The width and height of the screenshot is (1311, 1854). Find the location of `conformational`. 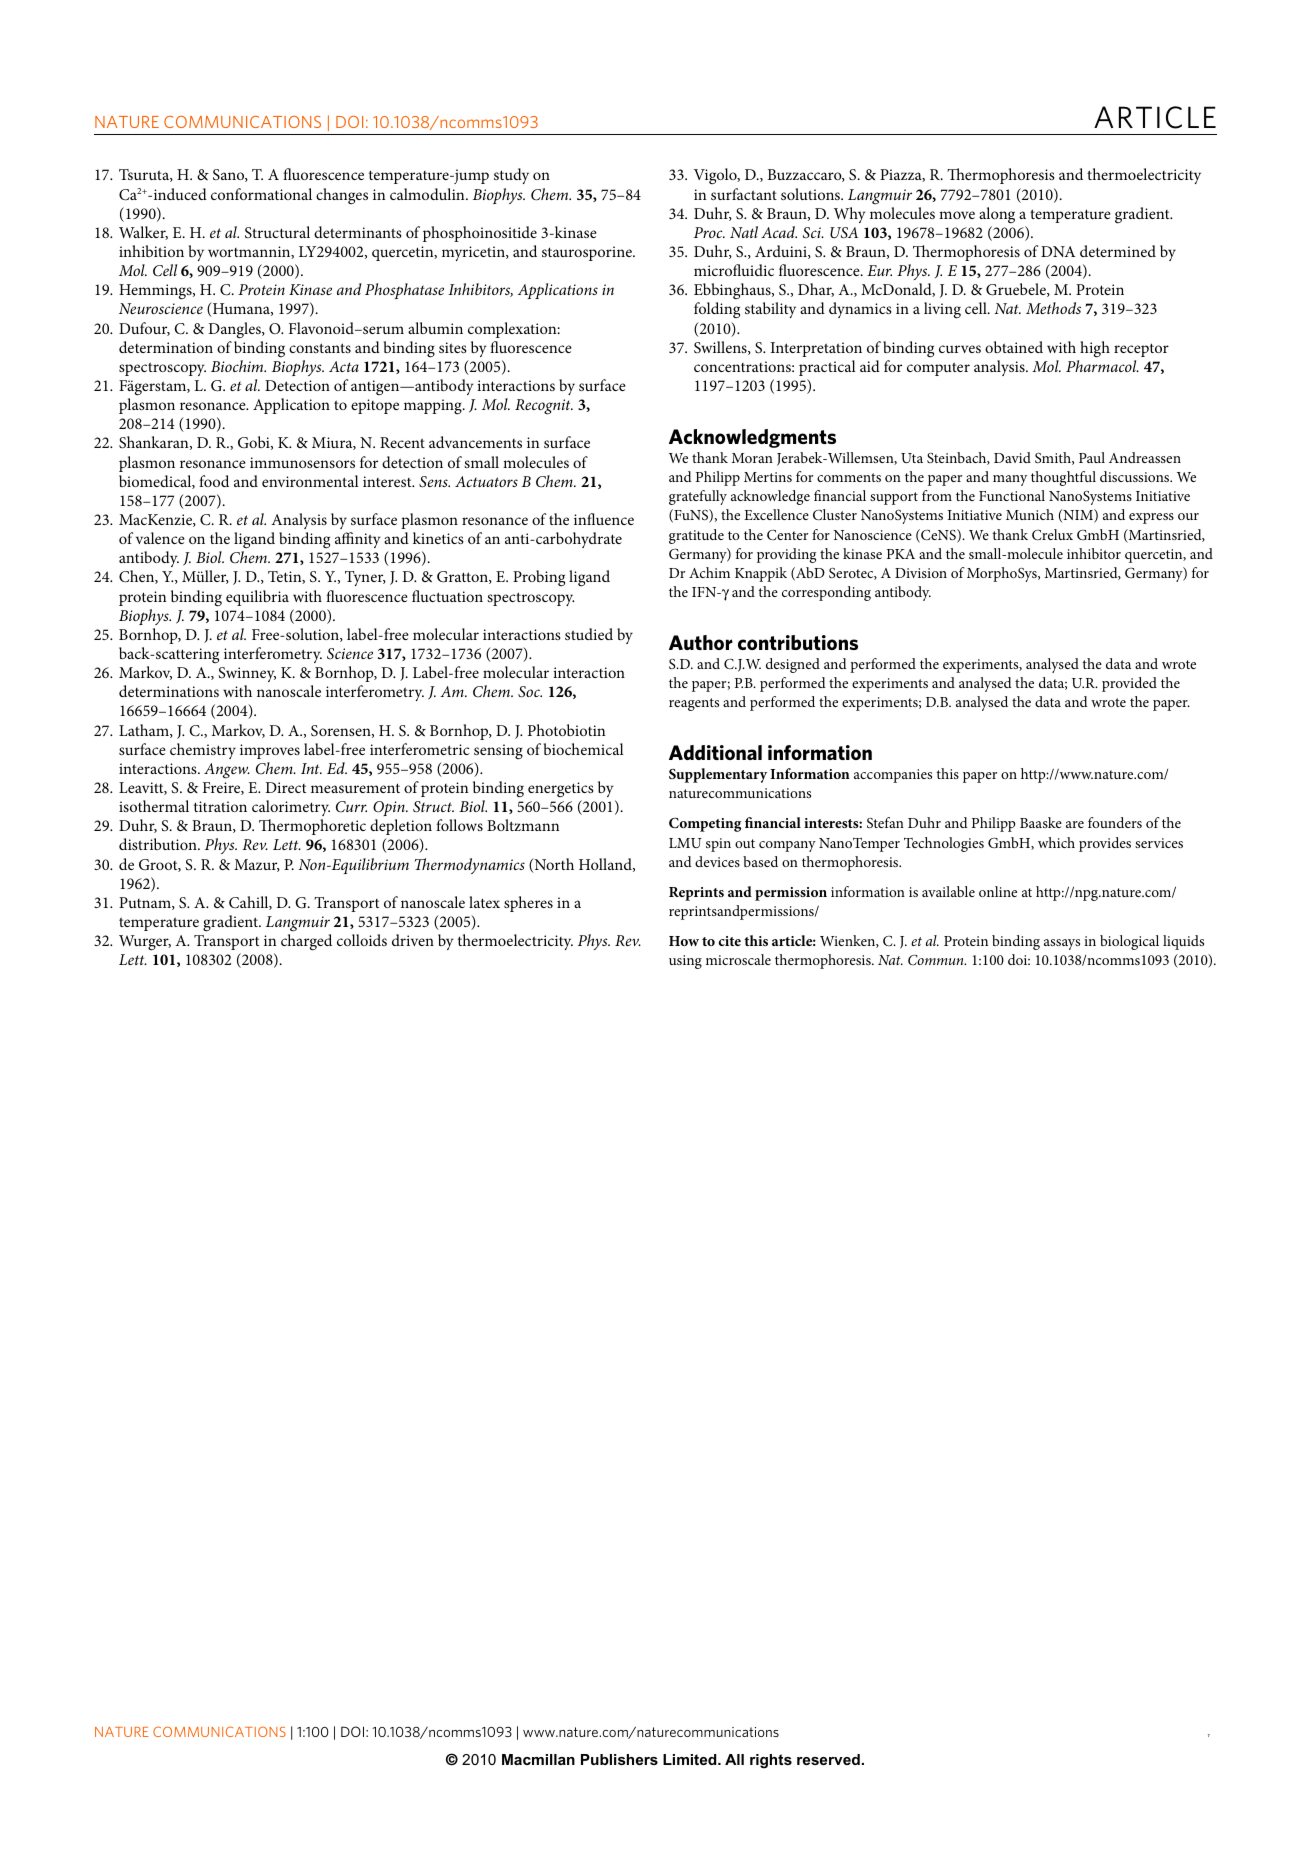

conformational is located at coordinates (261, 194).
